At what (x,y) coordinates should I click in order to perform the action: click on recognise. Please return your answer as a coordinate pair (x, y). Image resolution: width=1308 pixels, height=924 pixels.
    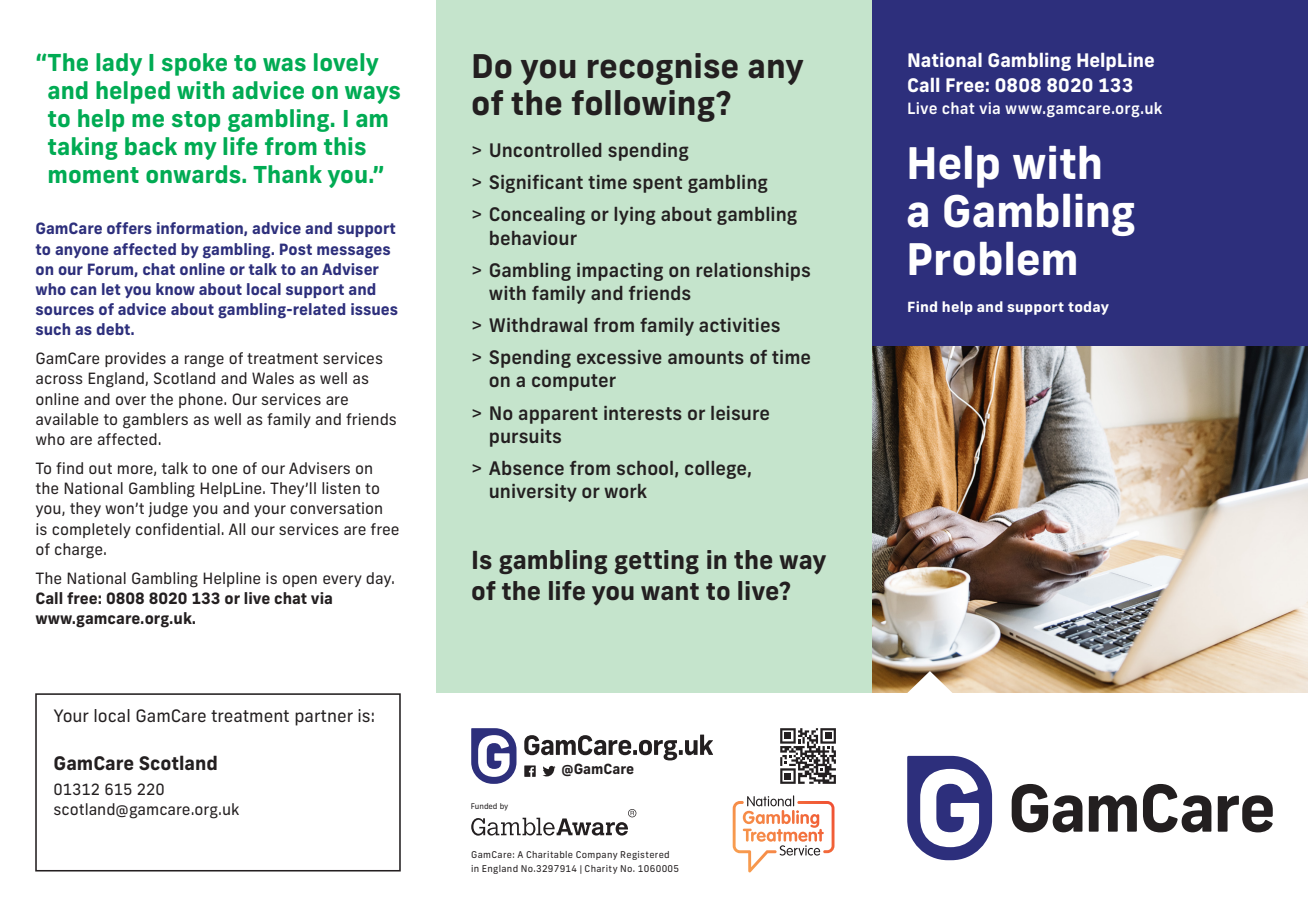
    Looking at the image, I should click on (663, 69).
